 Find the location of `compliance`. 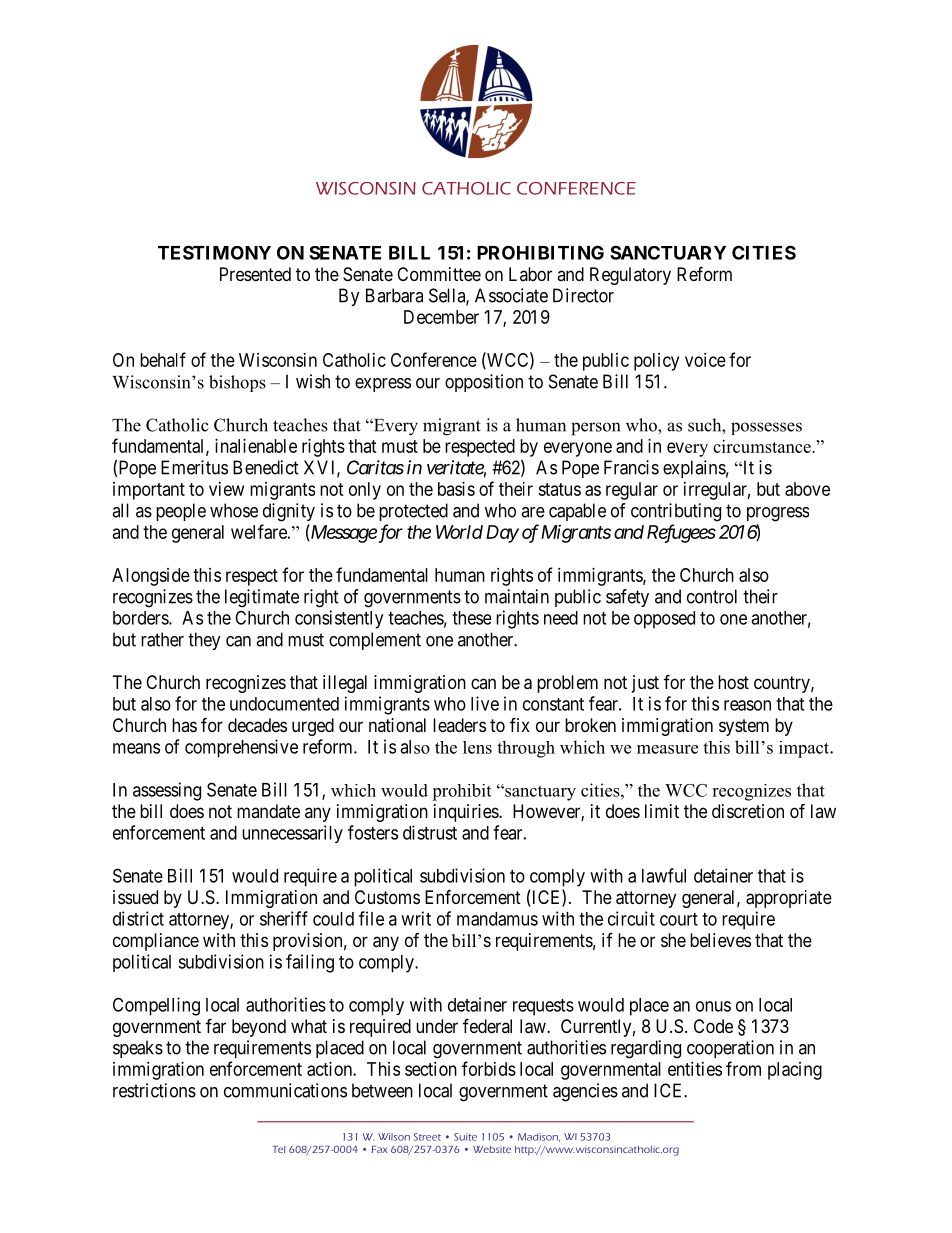

compliance is located at coordinates (156, 942).
